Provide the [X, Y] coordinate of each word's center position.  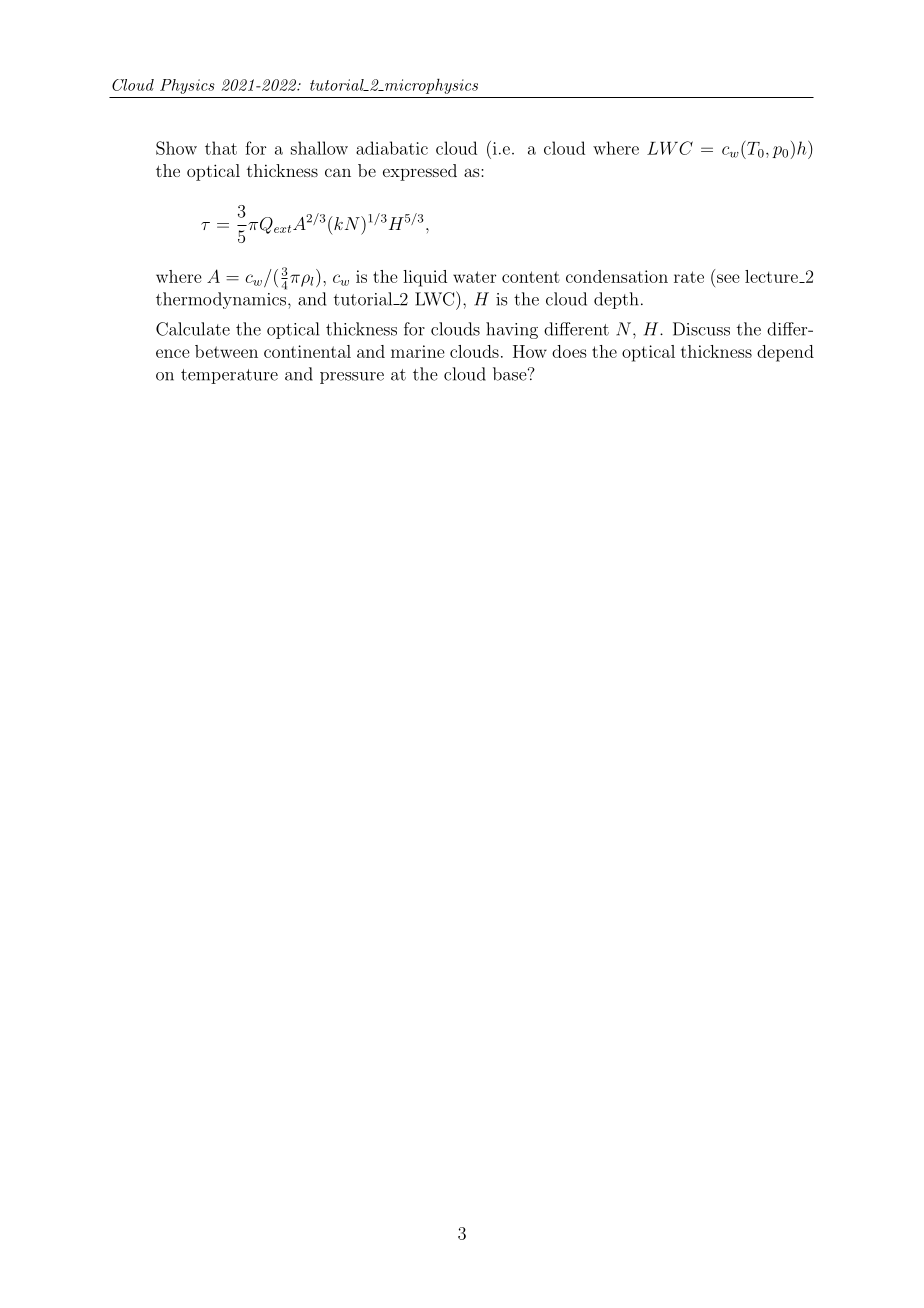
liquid [425, 278]
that [221, 148]
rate [689, 277]
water [474, 277]
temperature [229, 376]
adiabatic [392, 148]
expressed [420, 172]
